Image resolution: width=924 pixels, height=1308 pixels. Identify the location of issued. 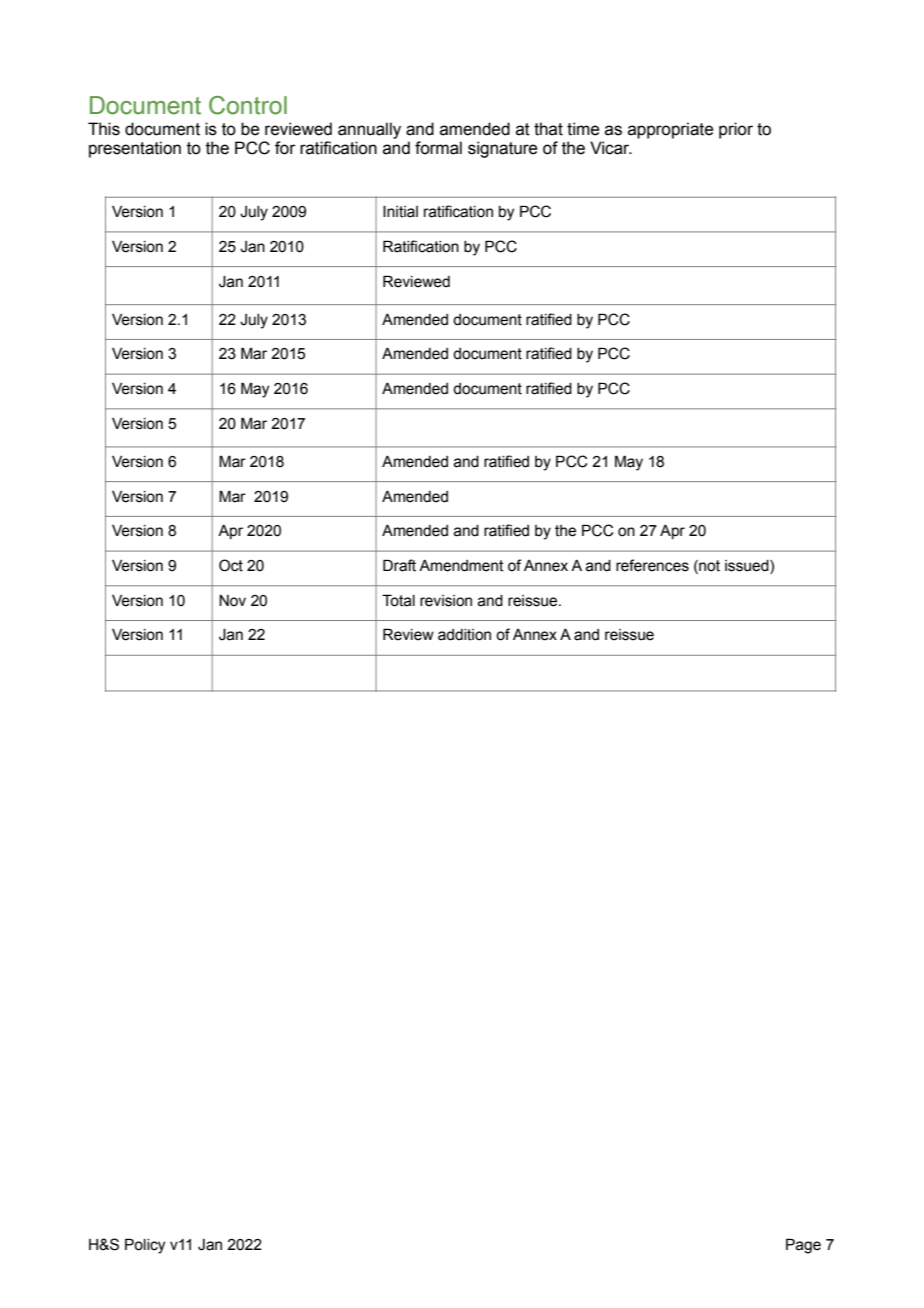
(748, 567).
